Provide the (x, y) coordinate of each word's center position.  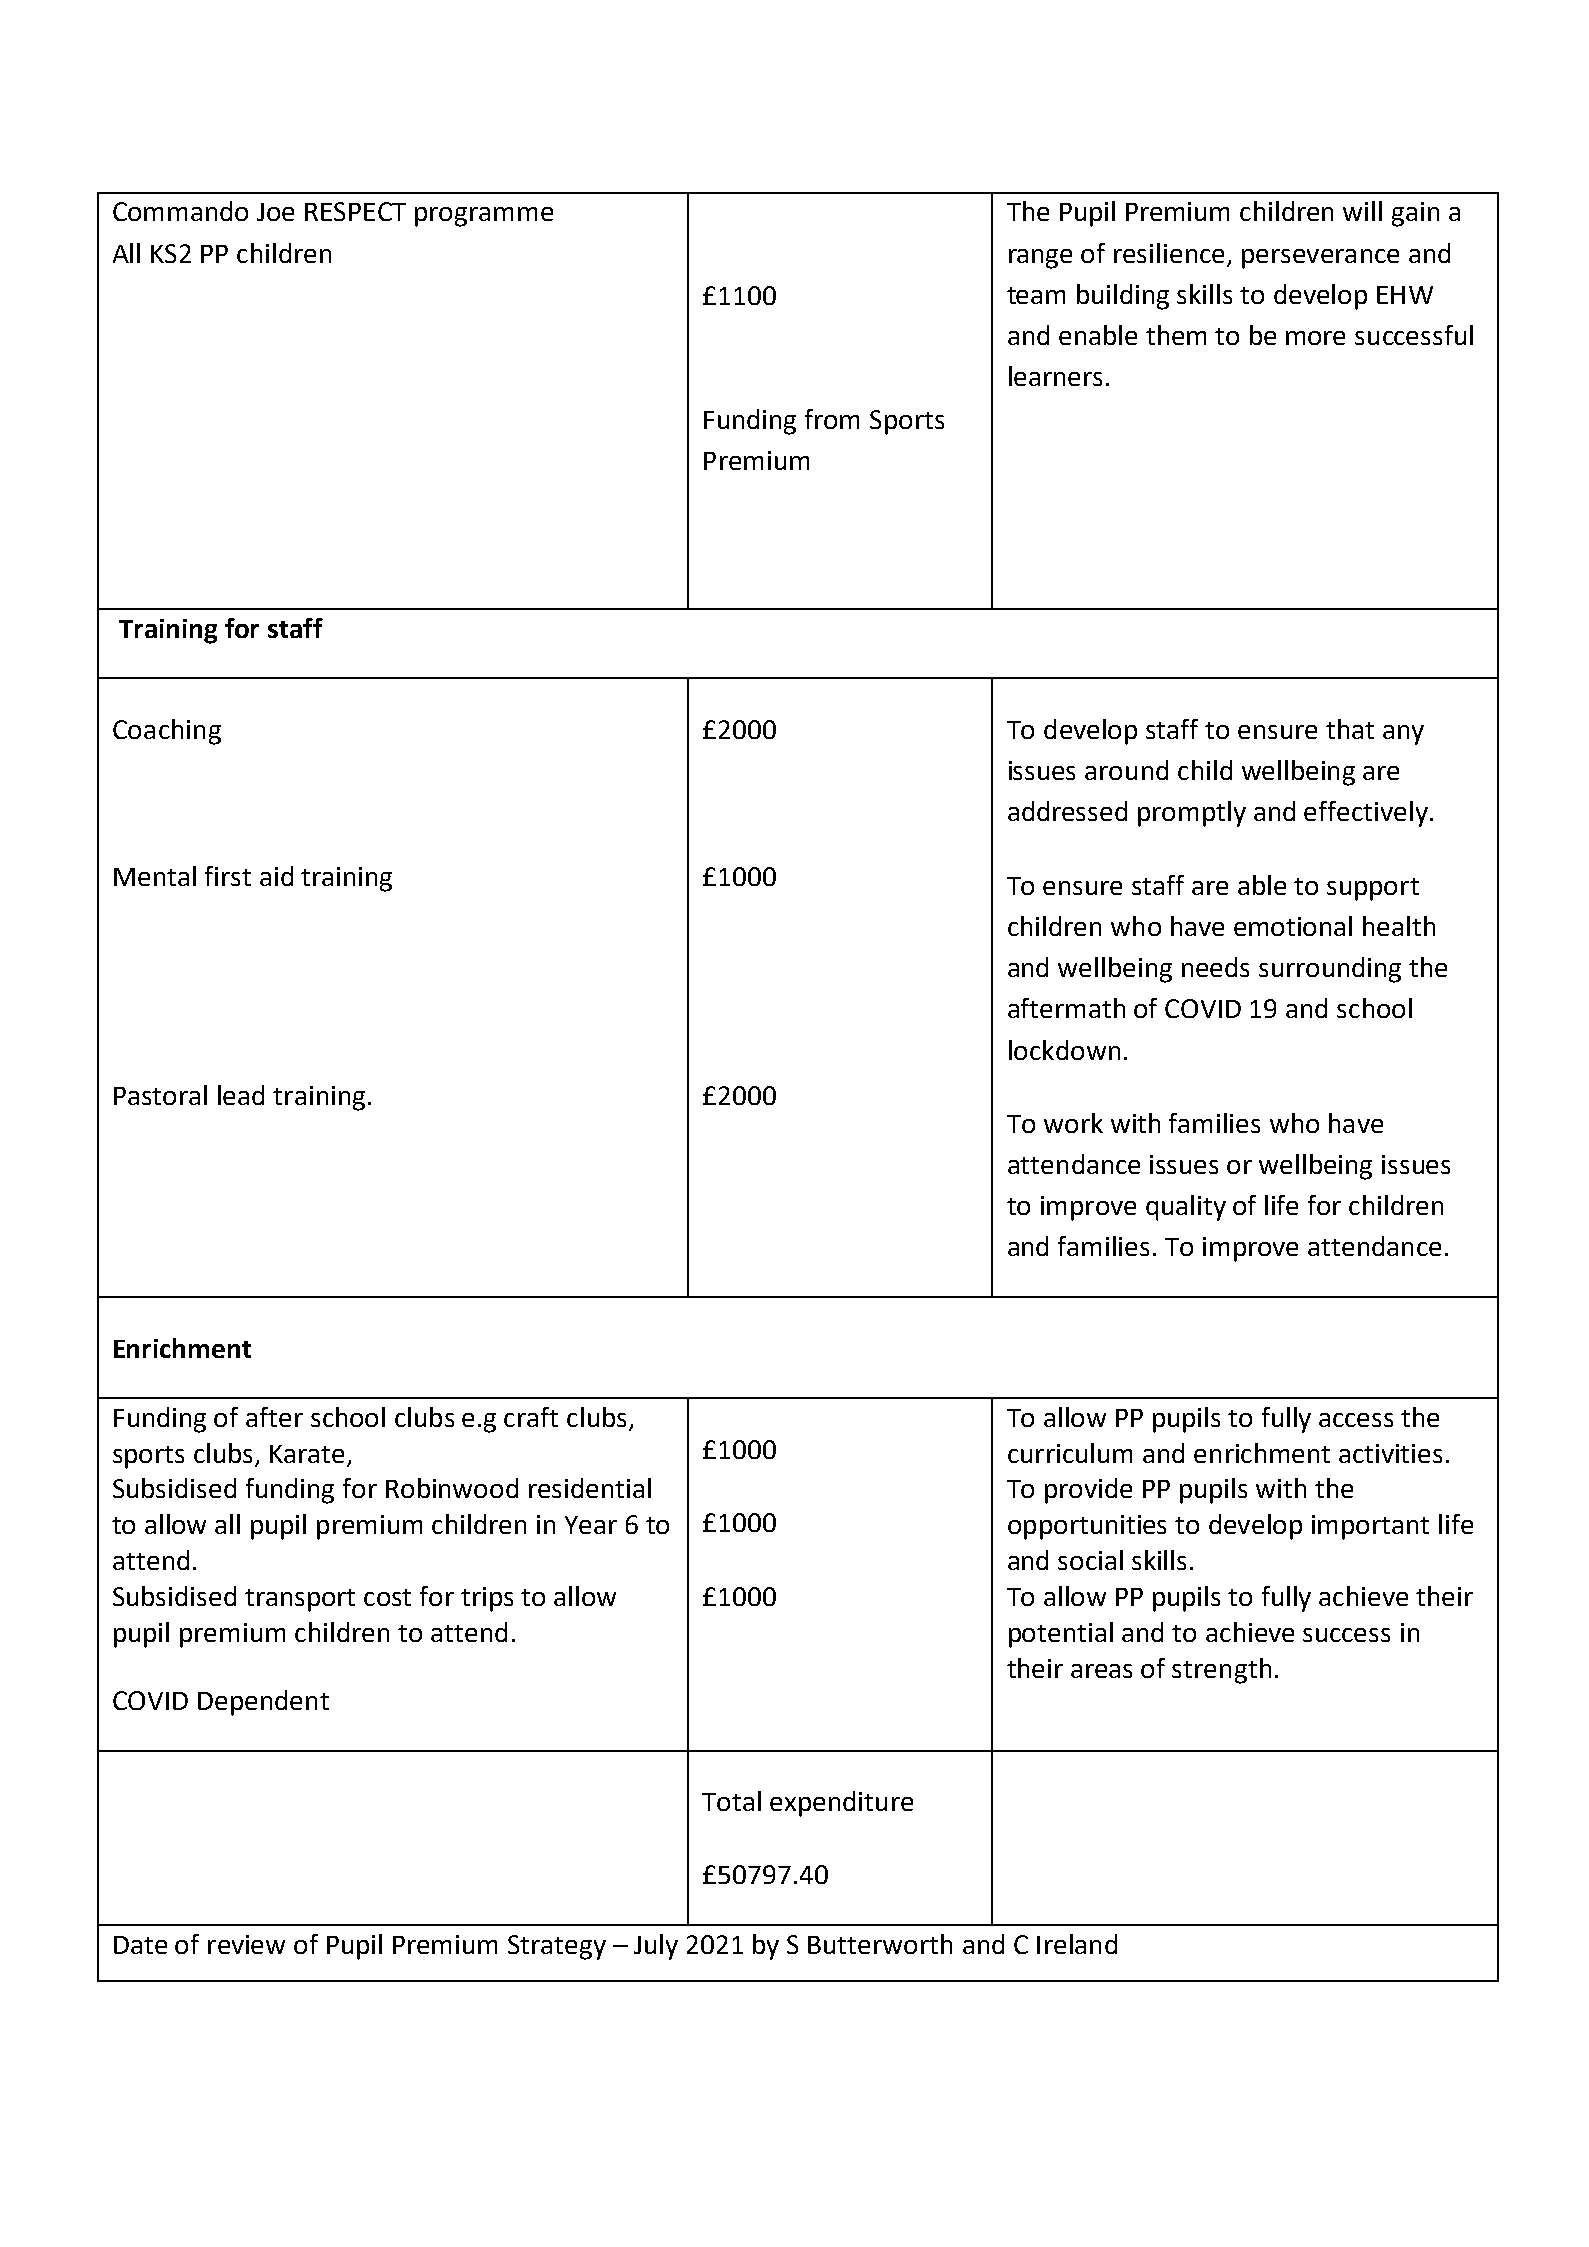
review (246, 1944)
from (832, 419)
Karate (307, 1454)
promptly (1192, 814)
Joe (275, 212)
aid (276, 876)
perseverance (1320, 259)
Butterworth (880, 1944)
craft (531, 1417)
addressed (1067, 811)
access (1356, 1420)
